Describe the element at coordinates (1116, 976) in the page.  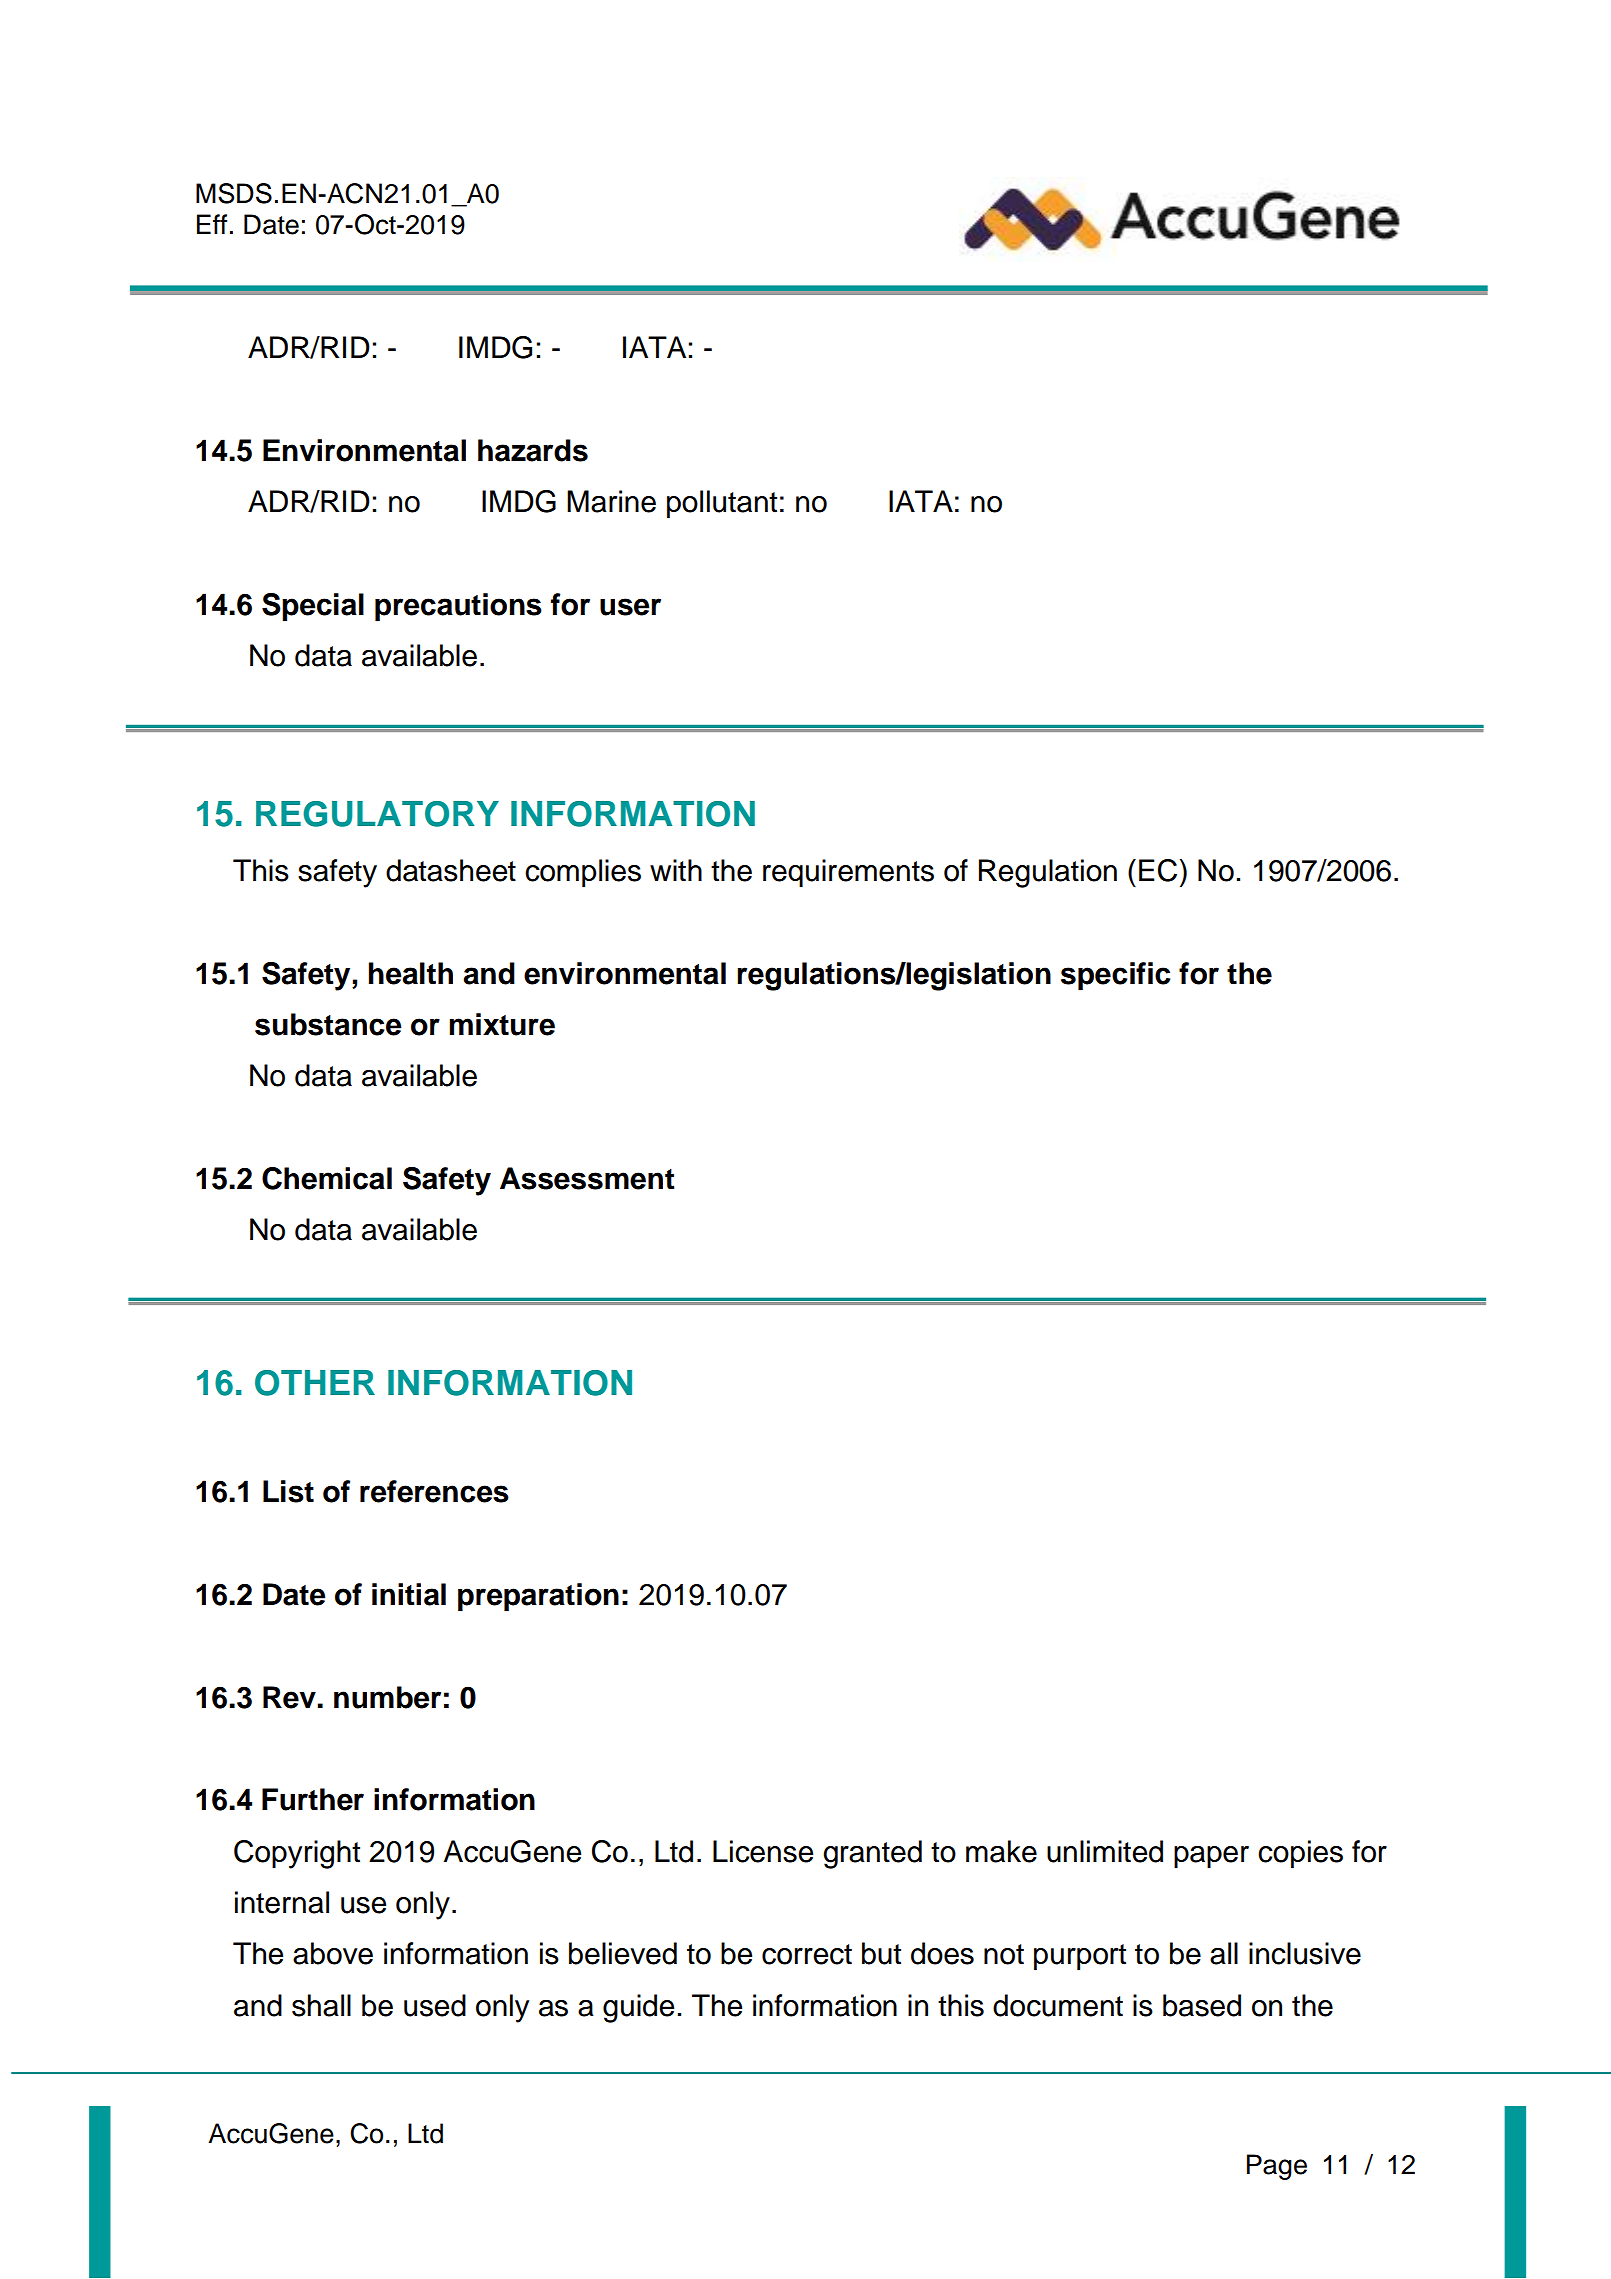
I see `specific` at that location.
